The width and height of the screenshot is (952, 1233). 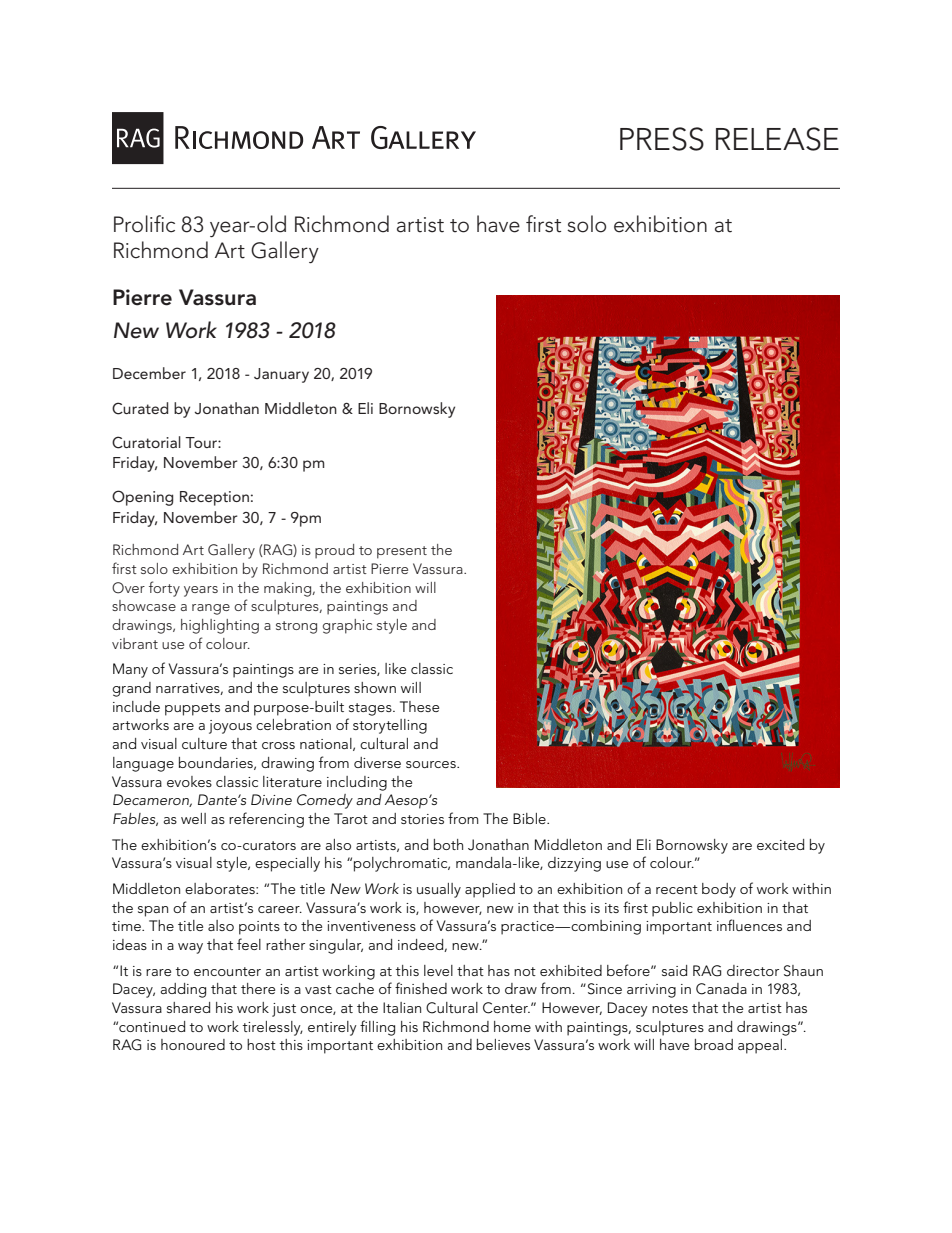 What do you see at coordinates (662, 139) in the screenshot?
I see `PRESS` at bounding box center [662, 139].
